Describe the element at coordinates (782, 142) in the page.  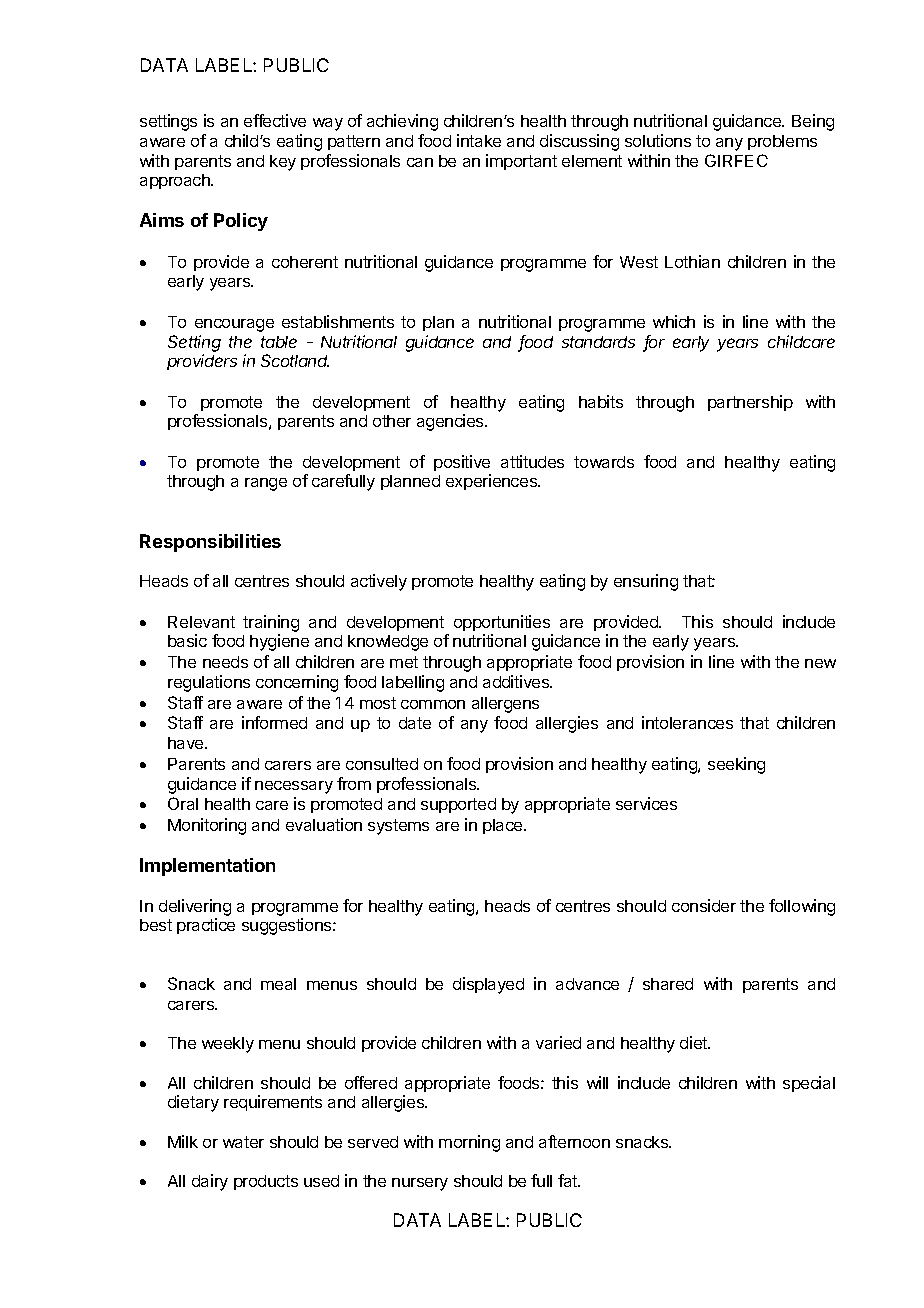
I see `problems` at that location.
